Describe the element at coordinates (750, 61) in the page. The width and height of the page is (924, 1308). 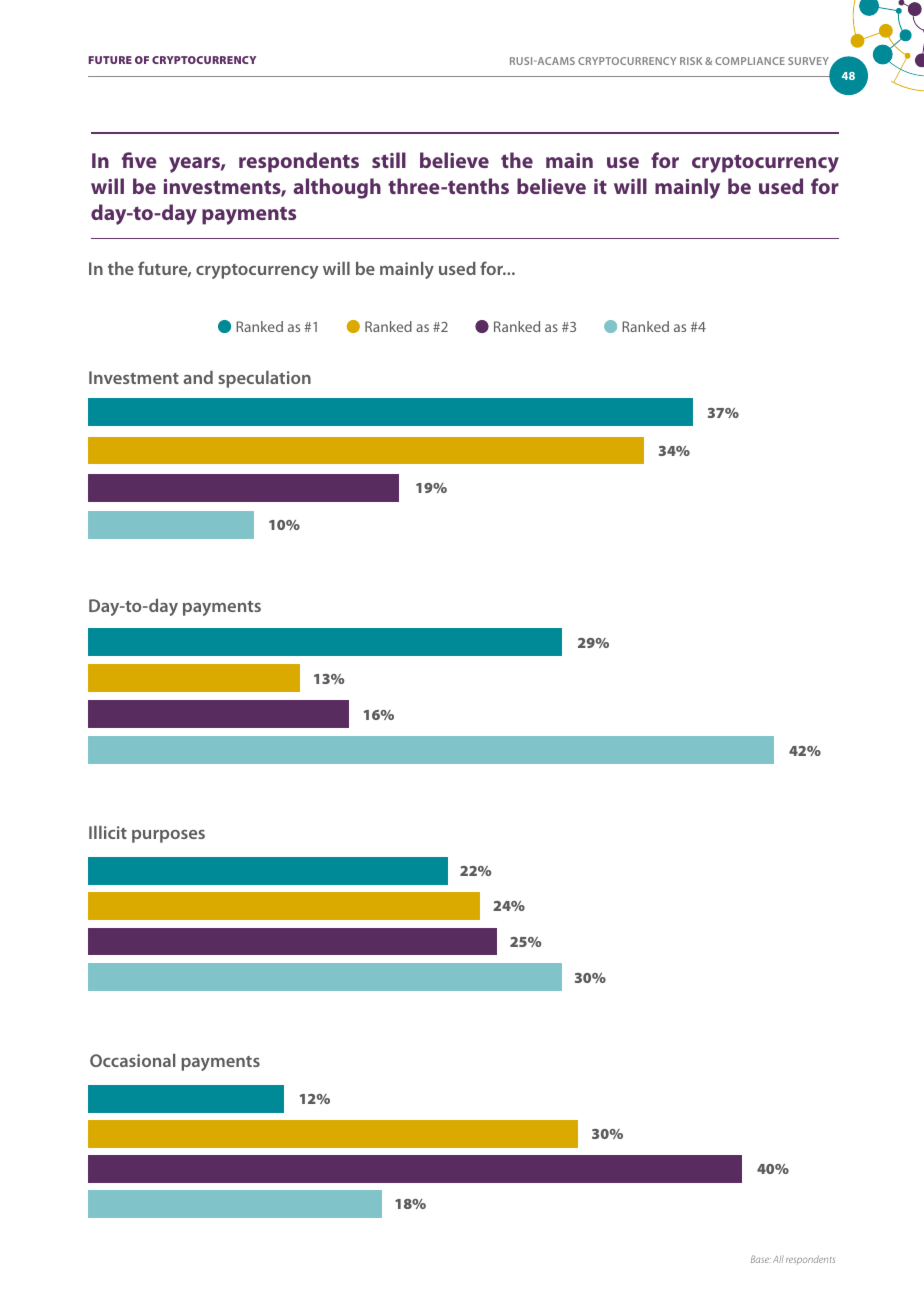
I see `COMPLIANCE` at that location.
